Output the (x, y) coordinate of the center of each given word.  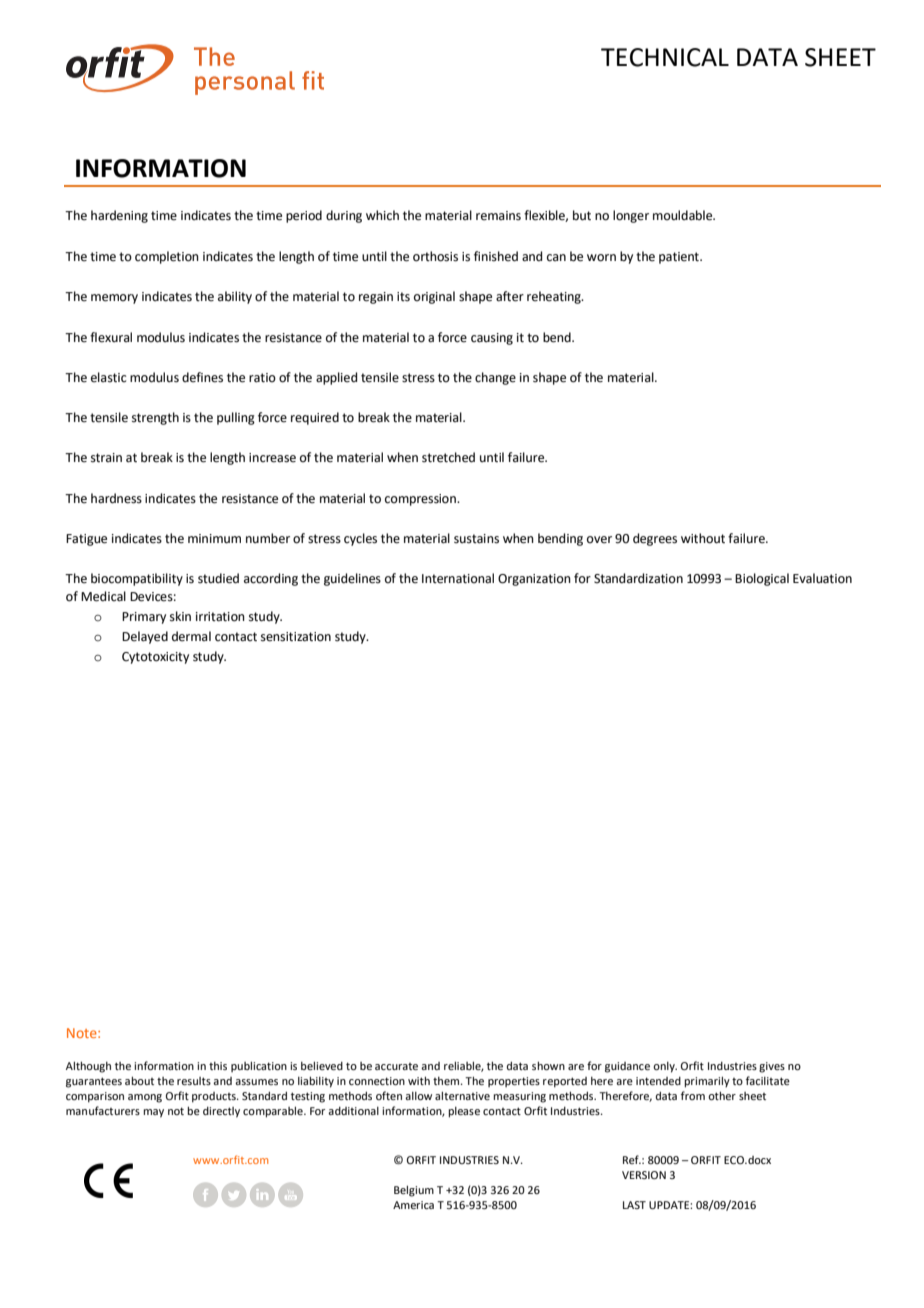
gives (772, 1067)
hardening (119, 216)
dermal (191, 636)
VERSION (644, 1175)
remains (498, 216)
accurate (396, 1066)
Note (83, 1033)
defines (202, 377)
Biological (762, 579)
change (495, 378)
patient (680, 258)
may (153, 1113)
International (458, 578)
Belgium (414, 1191)
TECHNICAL (665, 57)
